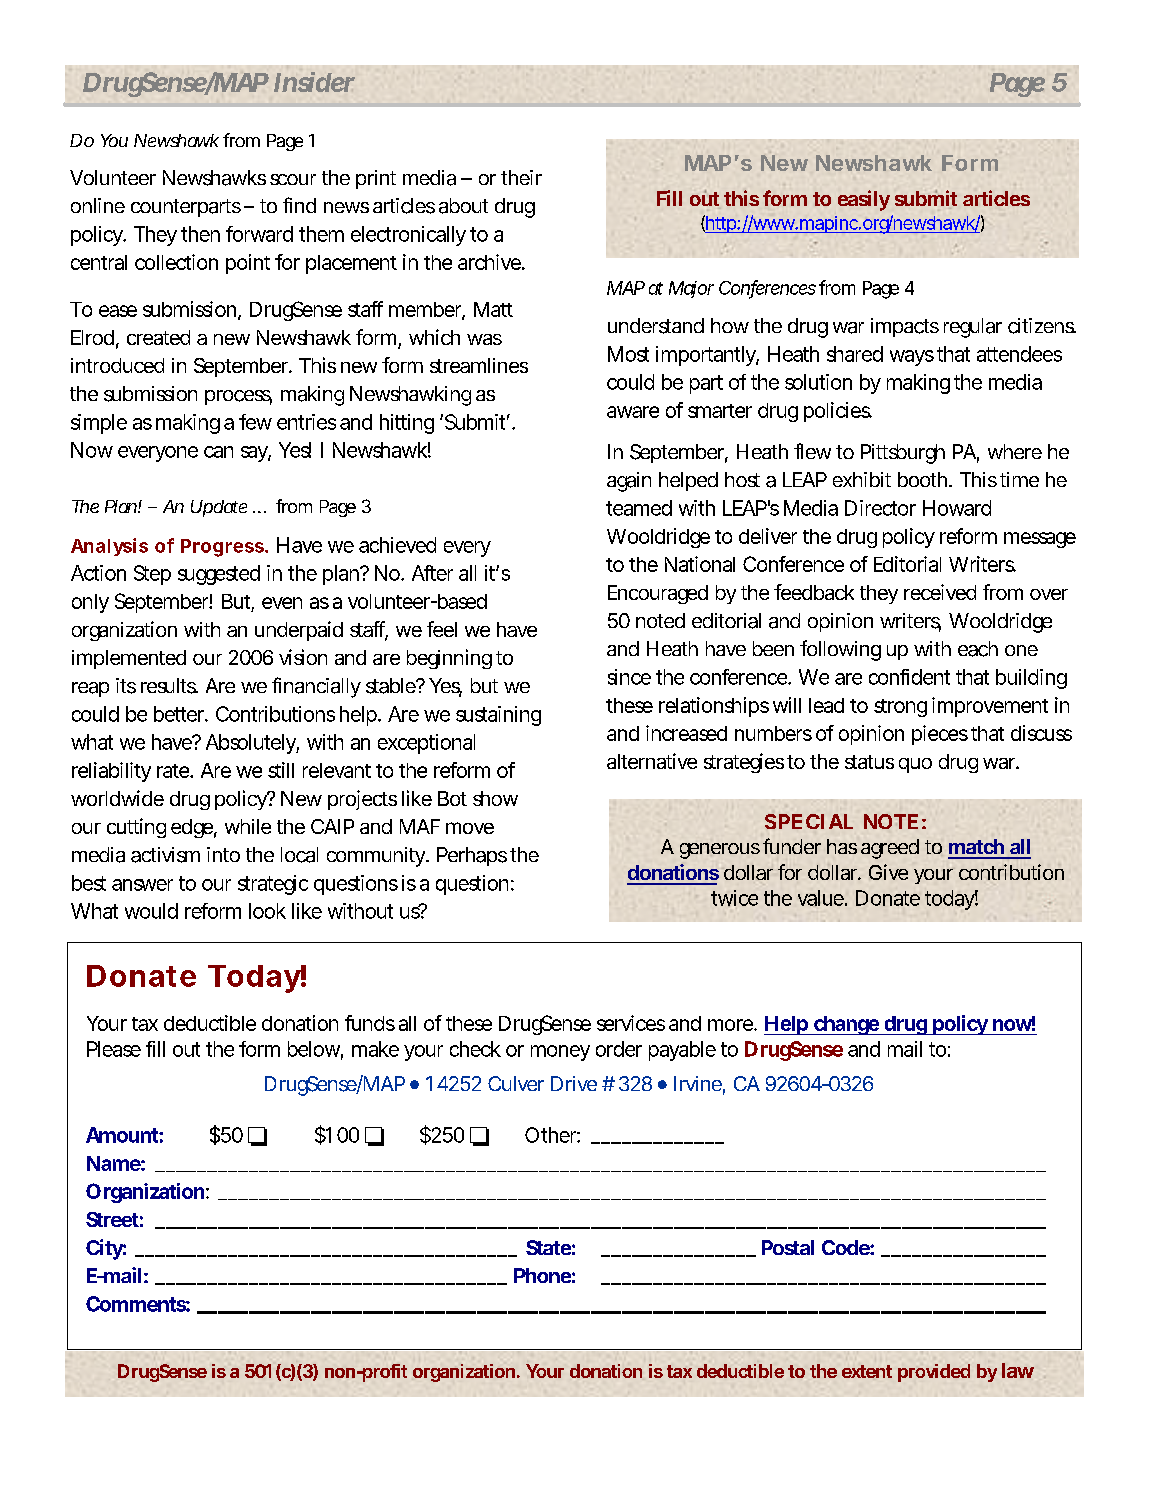 Image resolution: width=1149 pixels, height=1487 pixels. What do you see at coordinates (498, 716) in the screenshot?
I see `sustaining` at bounding box center [498, 716].
